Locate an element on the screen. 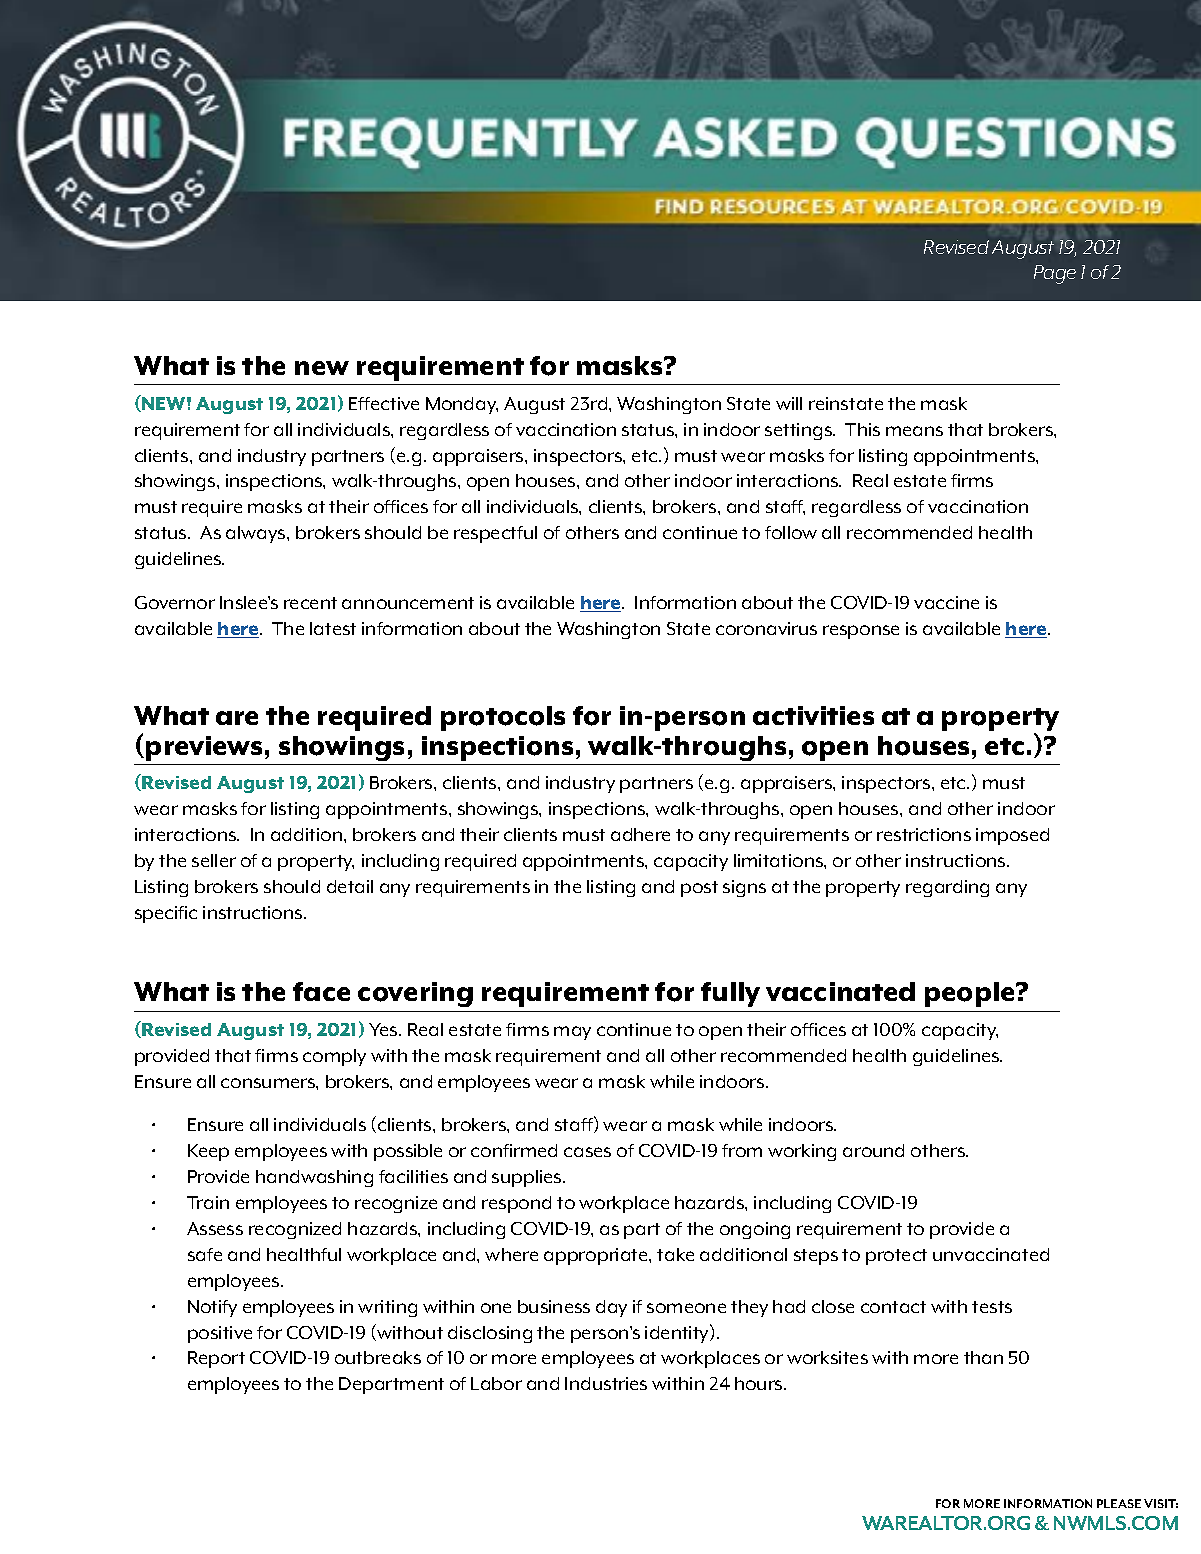  cases is located at coordinates (587, 1152).
